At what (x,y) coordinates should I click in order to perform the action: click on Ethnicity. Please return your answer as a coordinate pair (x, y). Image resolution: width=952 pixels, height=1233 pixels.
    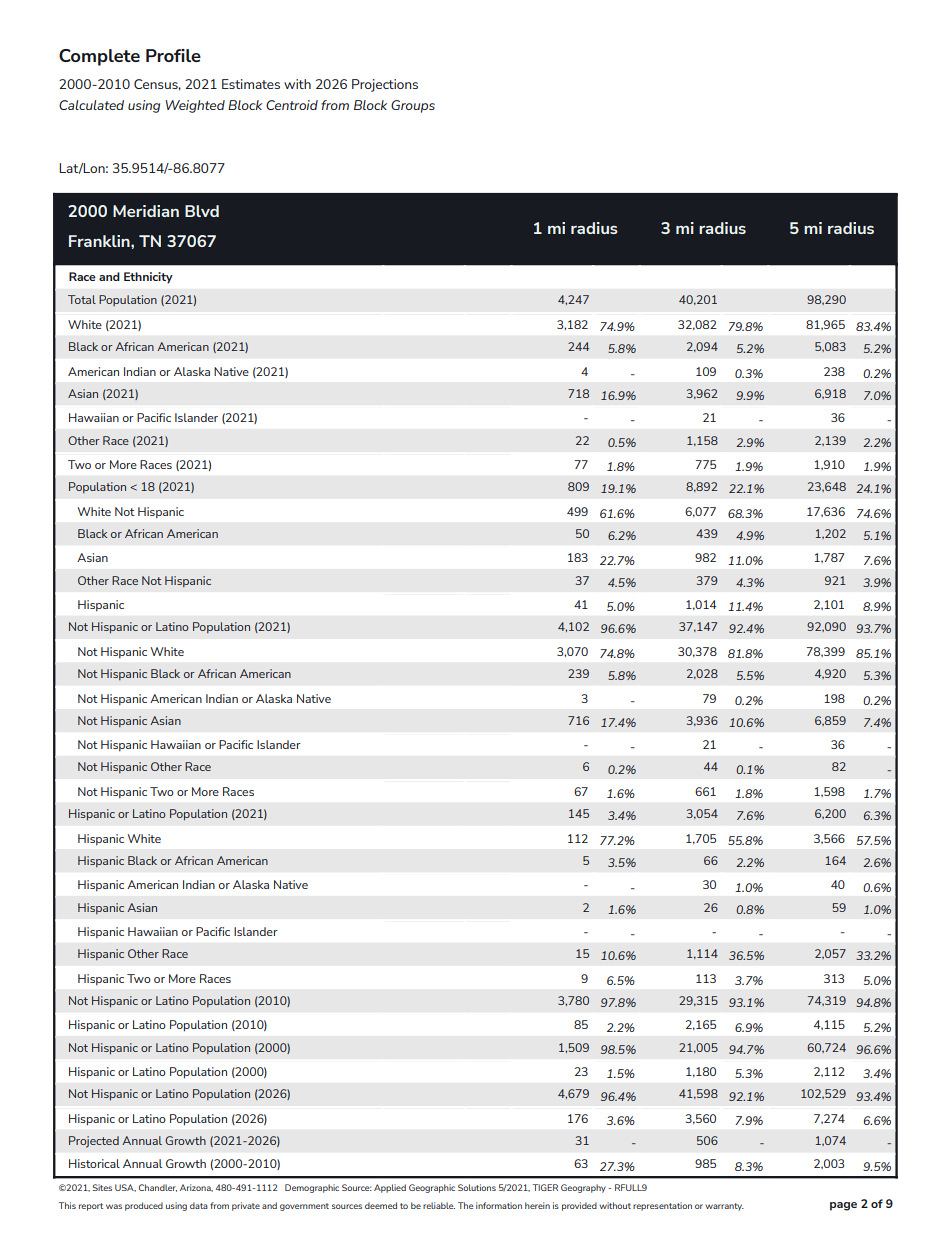
    Looking at the image, I should click on (148, 278).
